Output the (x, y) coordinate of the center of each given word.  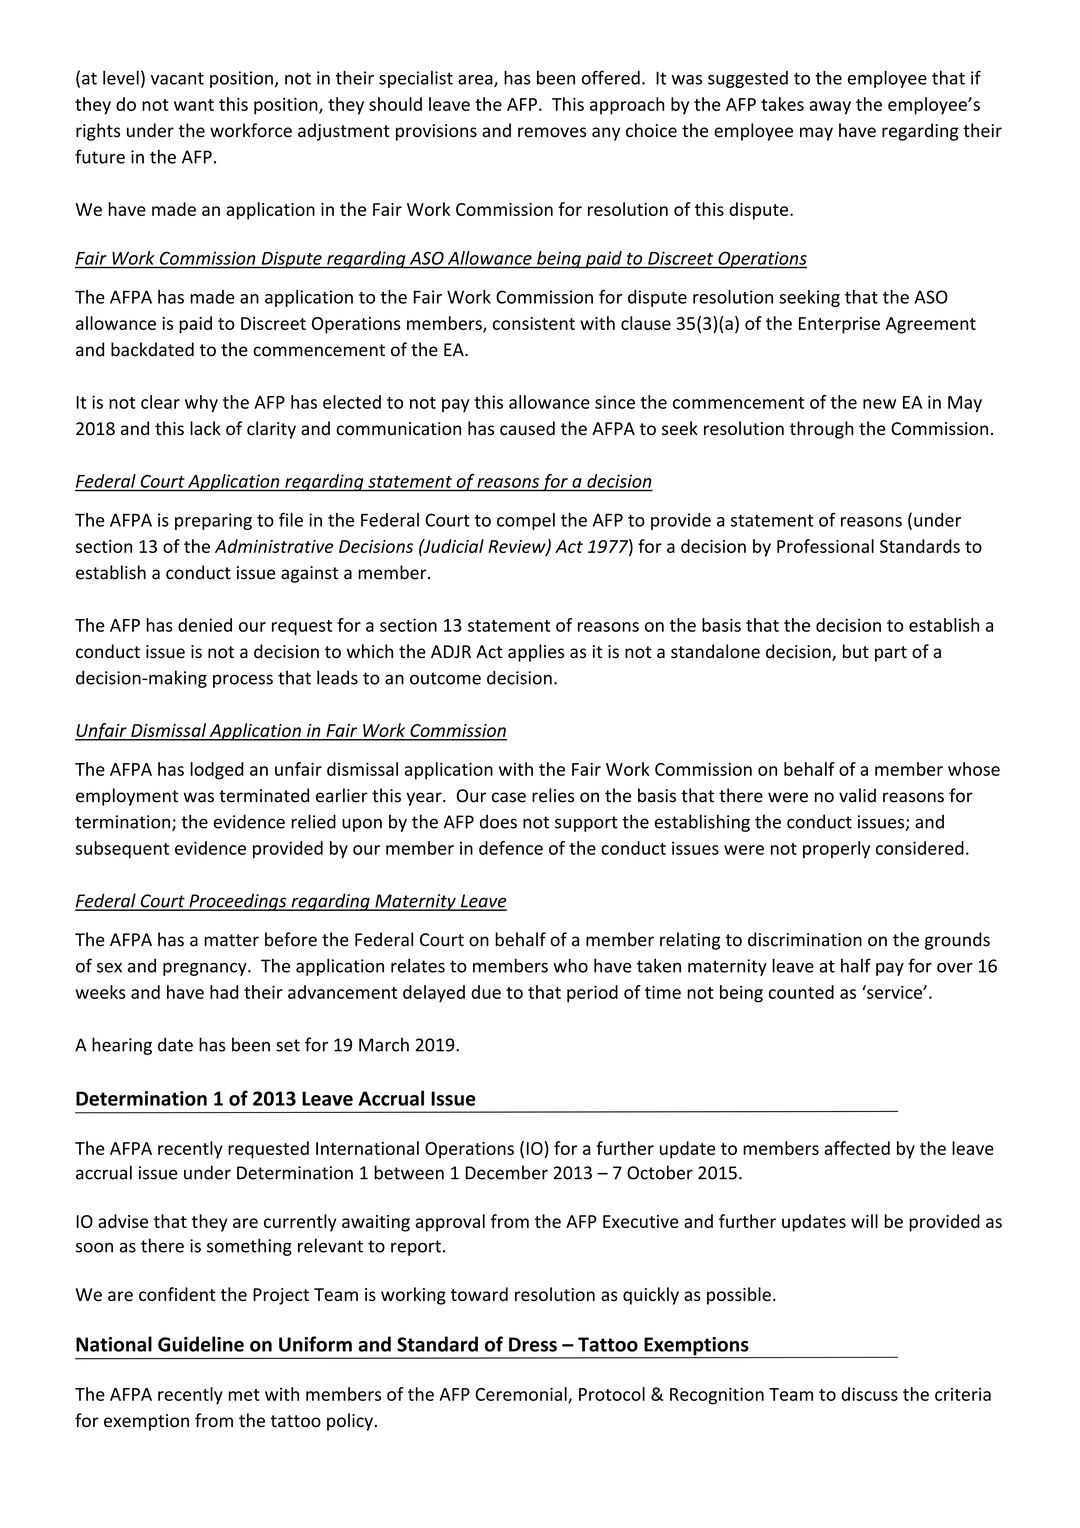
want (194, 105)
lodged (217, 771)
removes (552, 132)
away (830, 108)
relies (553, 795)
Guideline (201, 1344)
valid (857, 795)
